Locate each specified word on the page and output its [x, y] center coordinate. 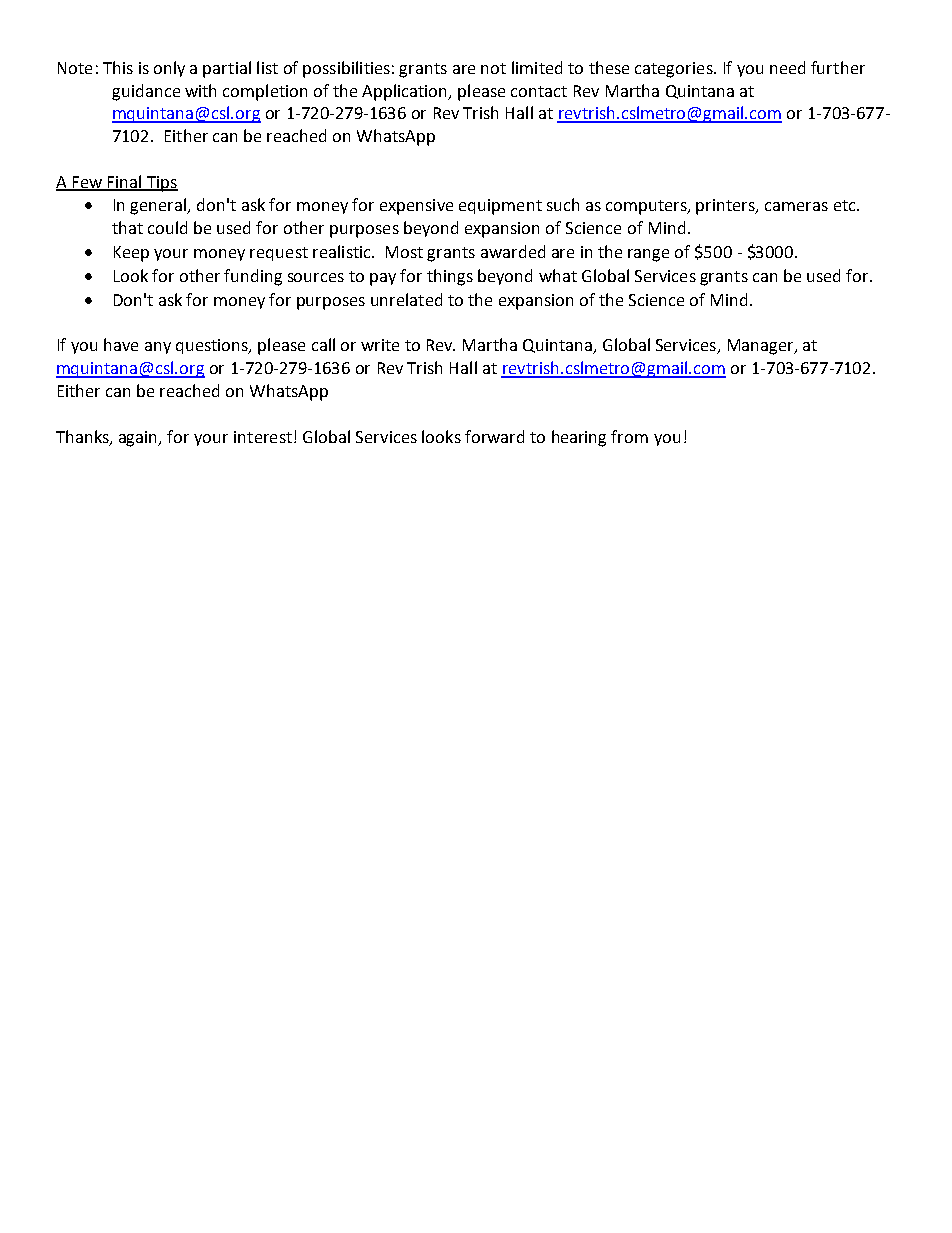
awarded [513, 251]
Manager [762, 347]
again [139, 439]
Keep [131, 254]
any [158, 348]
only [169, 69]
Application [406, 92]
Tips [161, 184]
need [787, 67]
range [648, 255]
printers [727, 207]
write [380, 345]
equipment [500, 207]
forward [494, 436]
